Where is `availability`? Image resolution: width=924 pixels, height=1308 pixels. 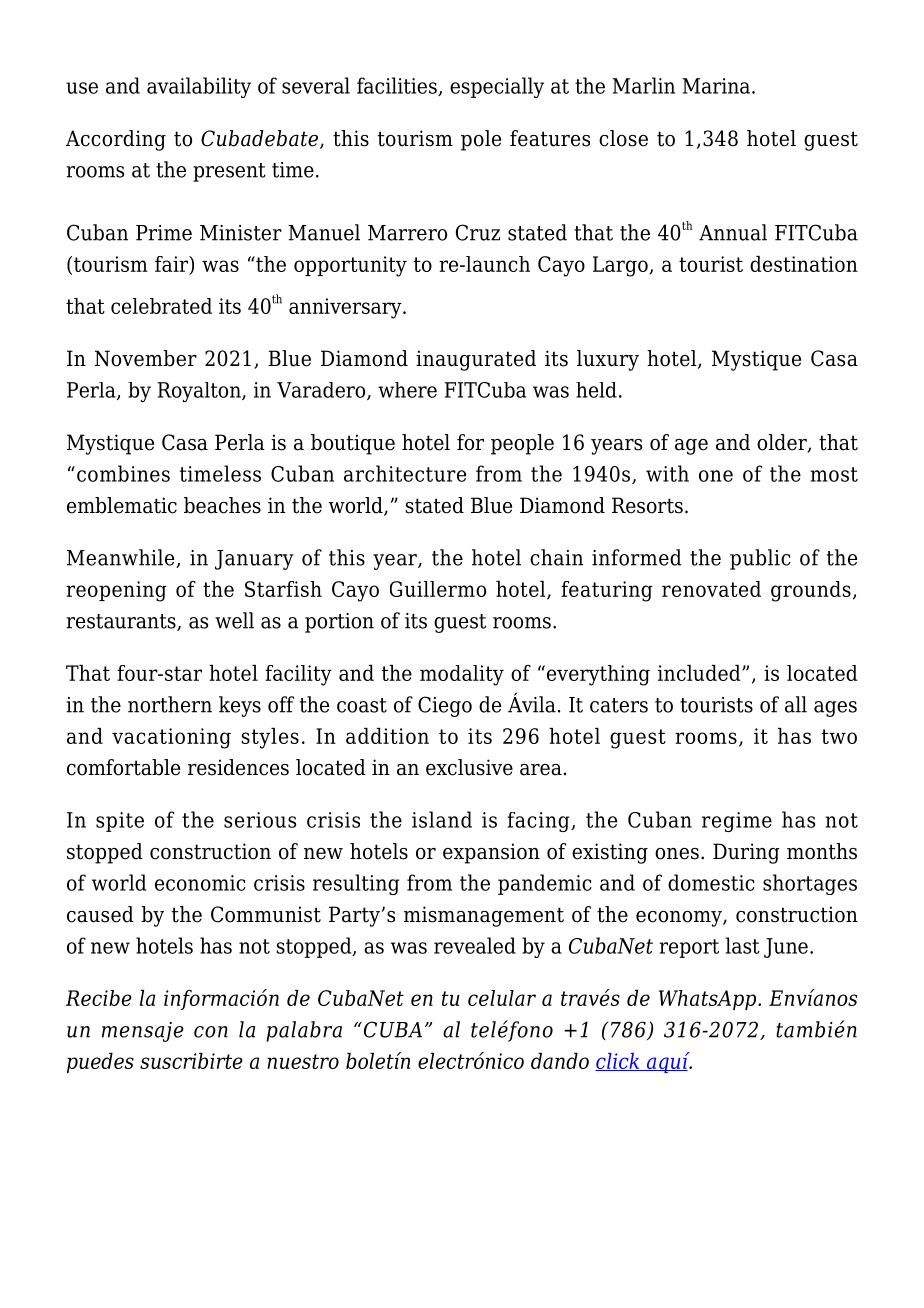
availability is located at coordinates (199, 87).
